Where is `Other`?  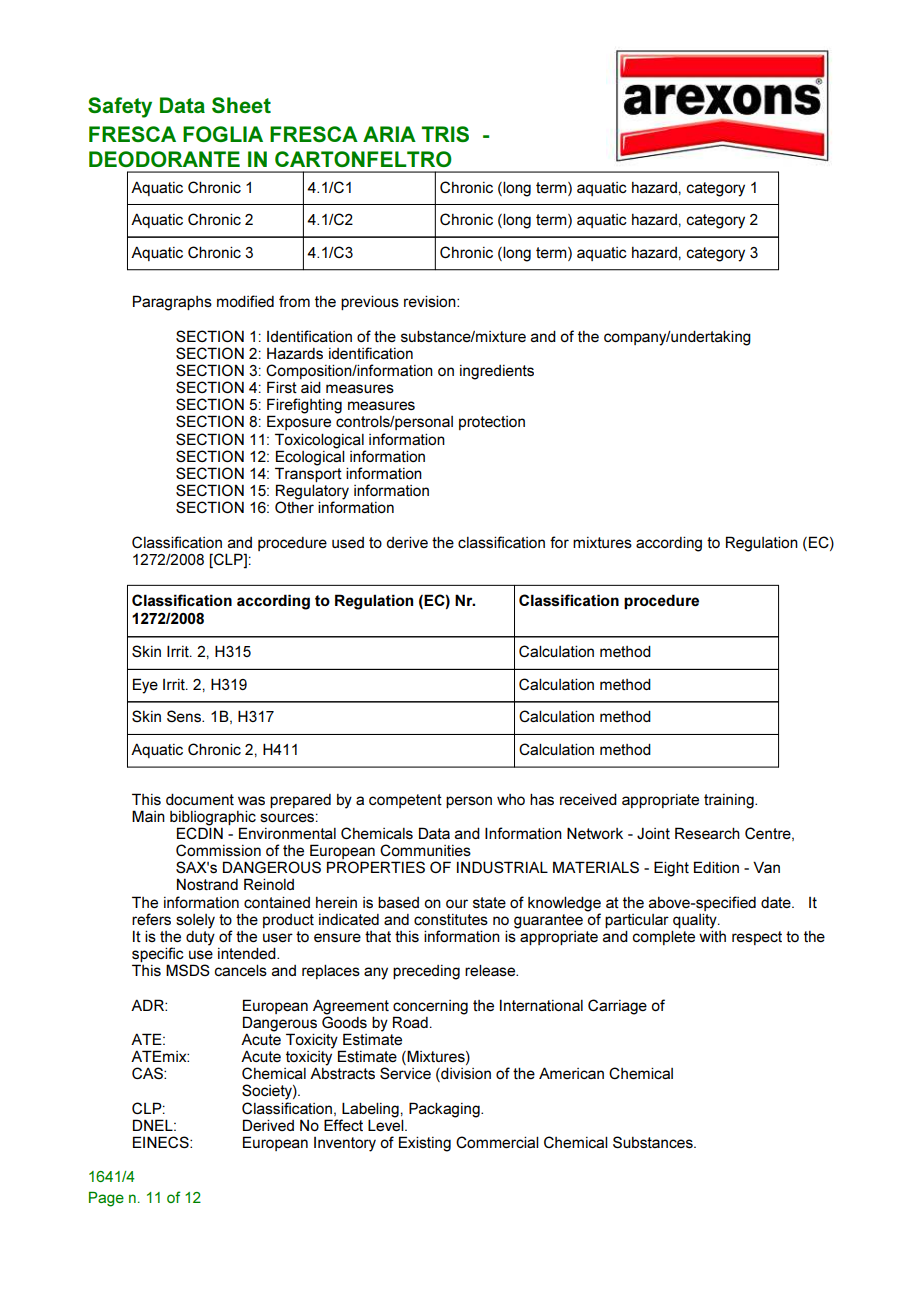
Other is located at coordinates (294, 507).
